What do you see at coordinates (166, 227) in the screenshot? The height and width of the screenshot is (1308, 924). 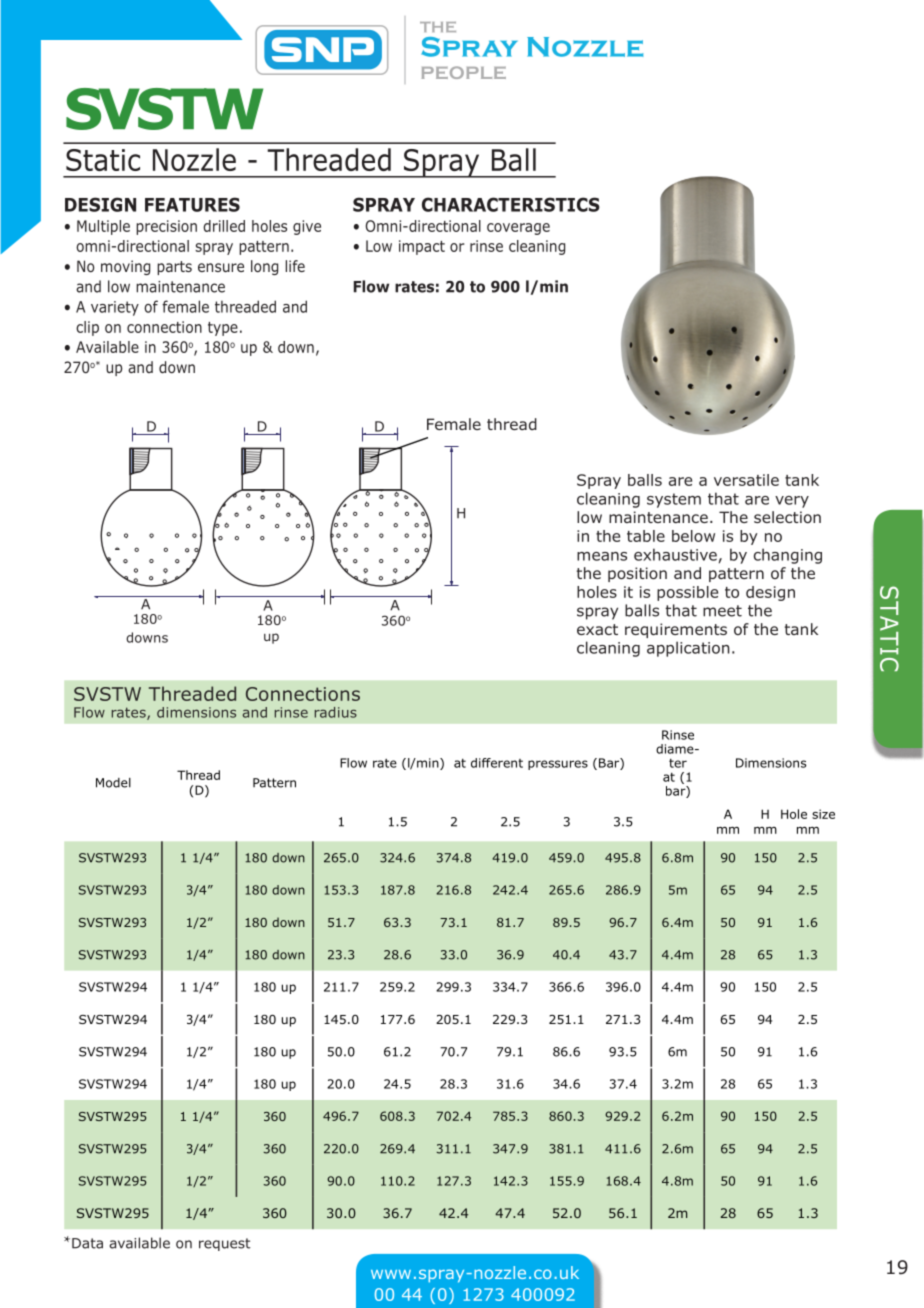 I see `precision` at bounding box center [166, 227].
